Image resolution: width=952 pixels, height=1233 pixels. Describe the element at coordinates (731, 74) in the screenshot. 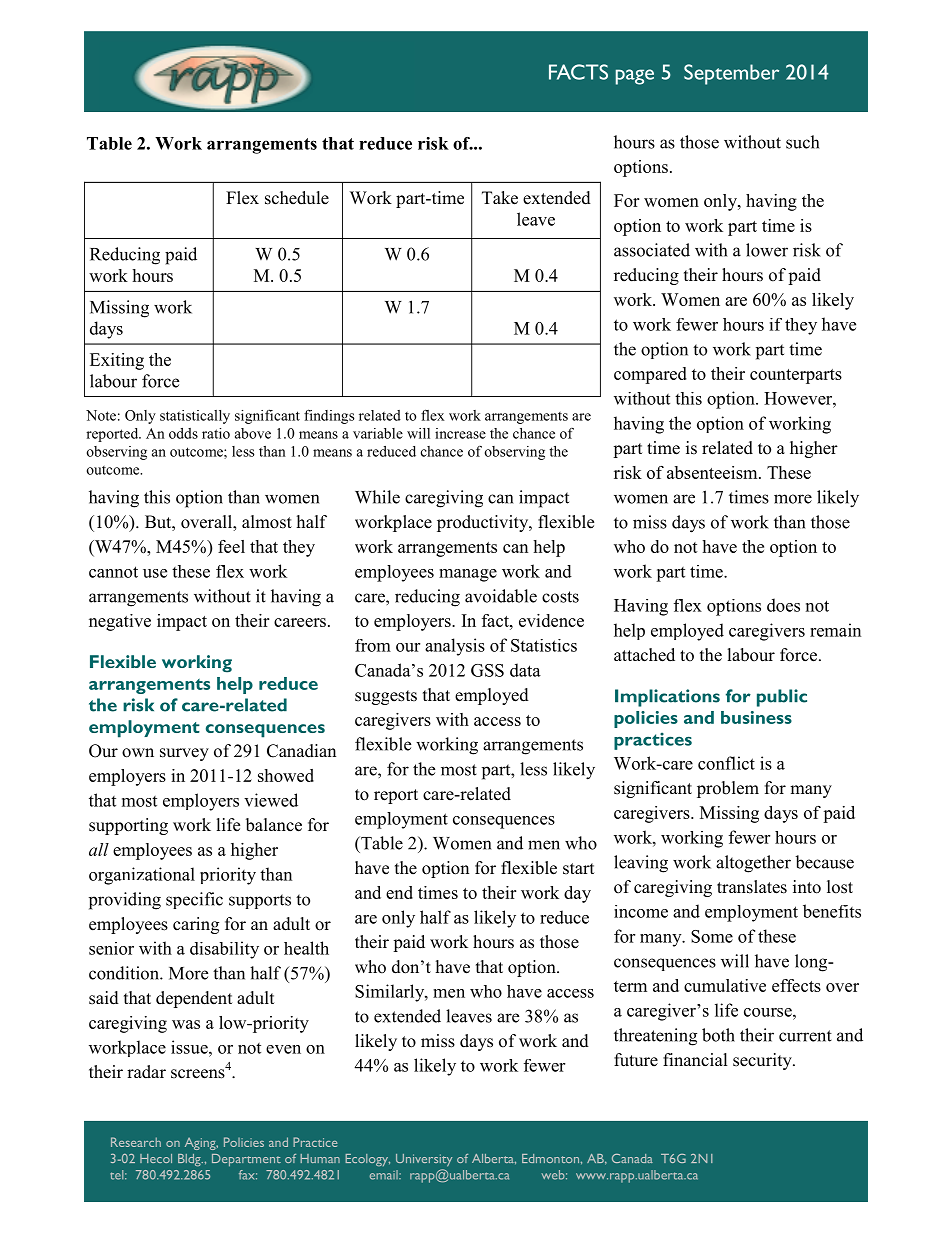

I see `September` at that location.
